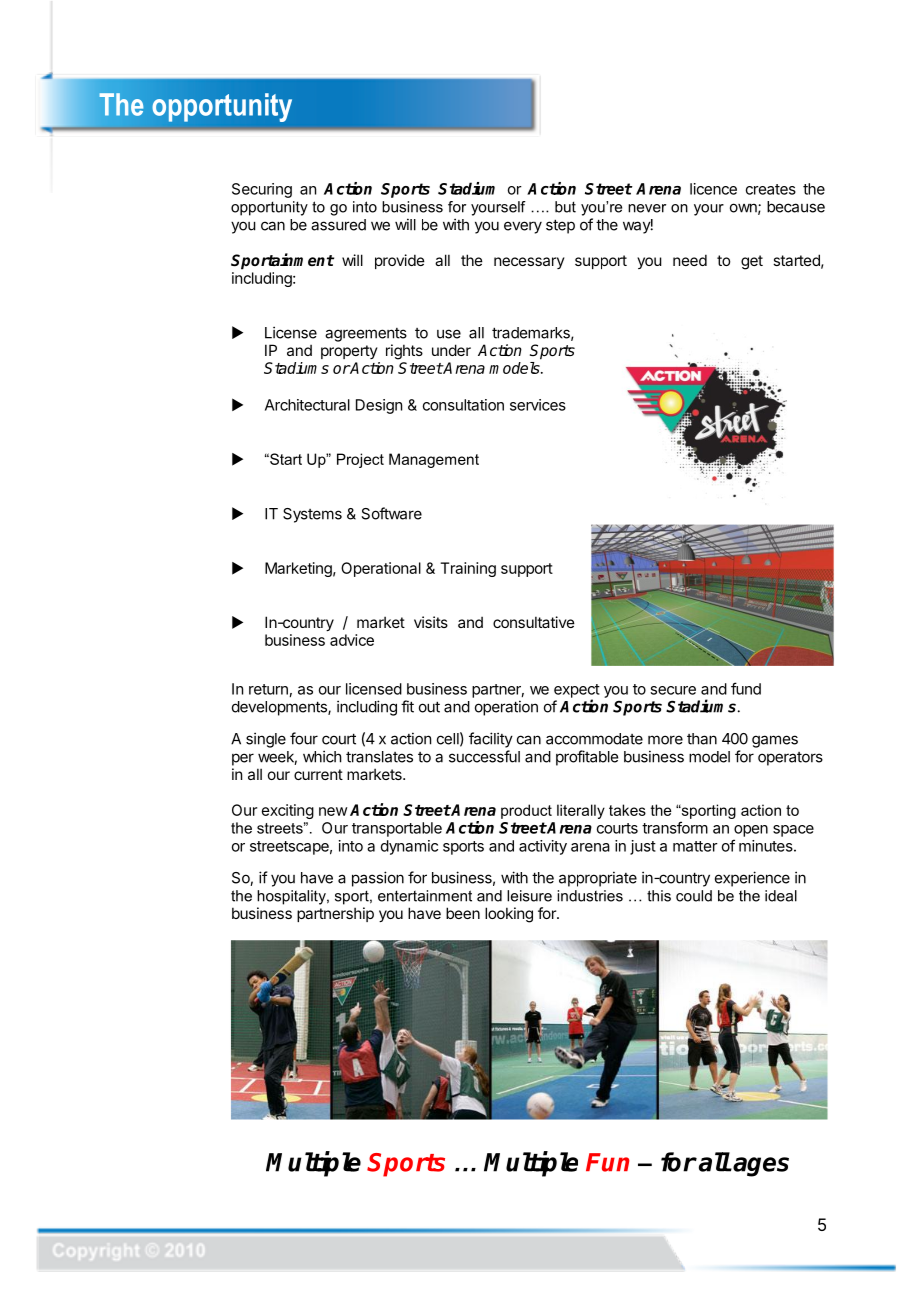 The width and height of the screenshot is (924, 1308). I want to click on assured, so click(338, 225).
